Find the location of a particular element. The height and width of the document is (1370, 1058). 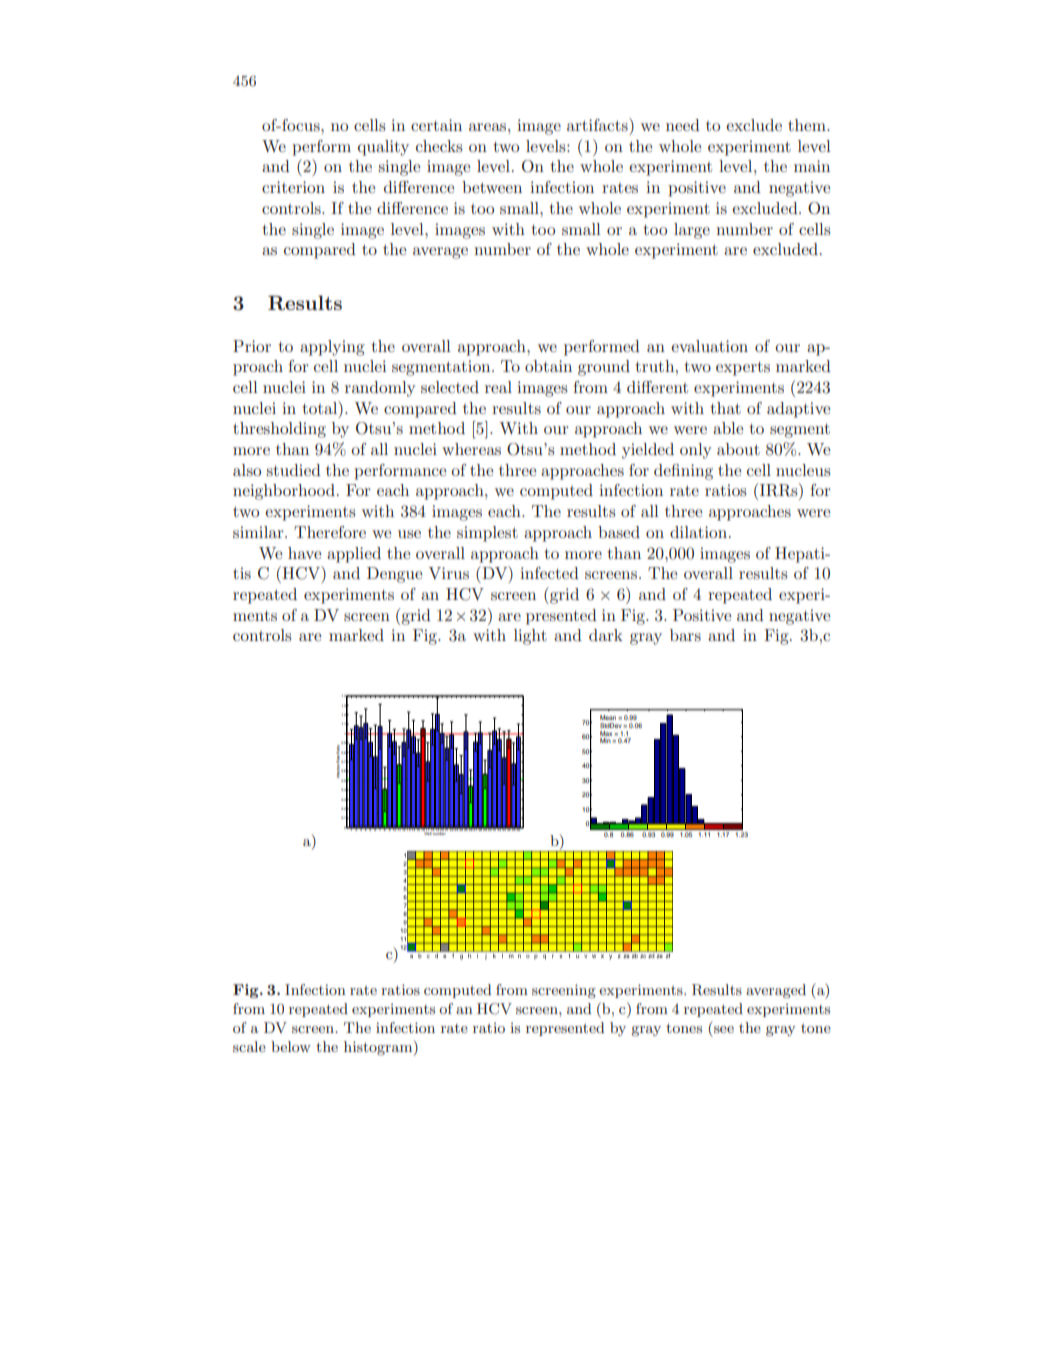

dilation is located at coordinates (700, 532).
